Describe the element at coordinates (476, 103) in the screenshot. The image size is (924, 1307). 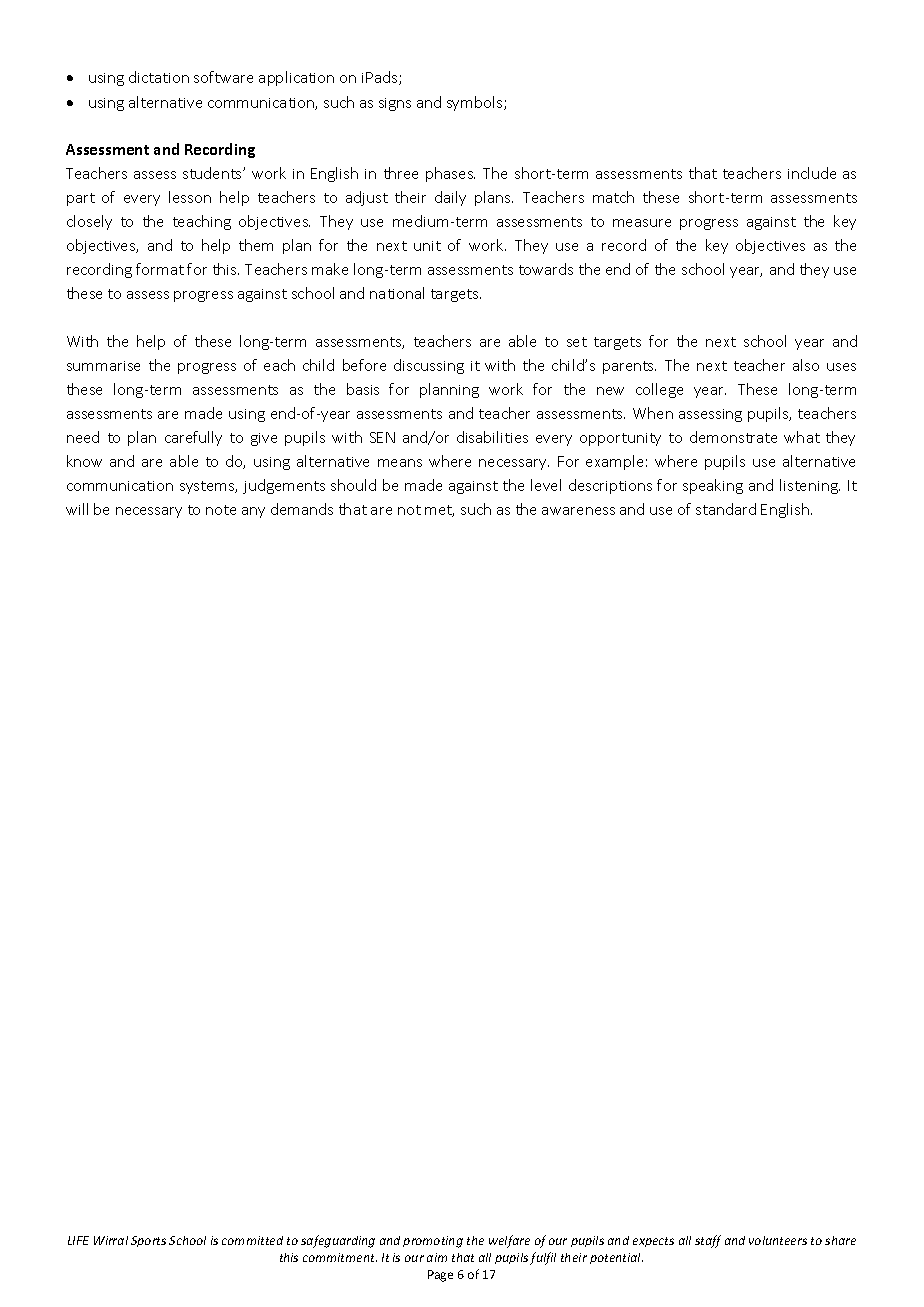
I see `symbols` at that location.
